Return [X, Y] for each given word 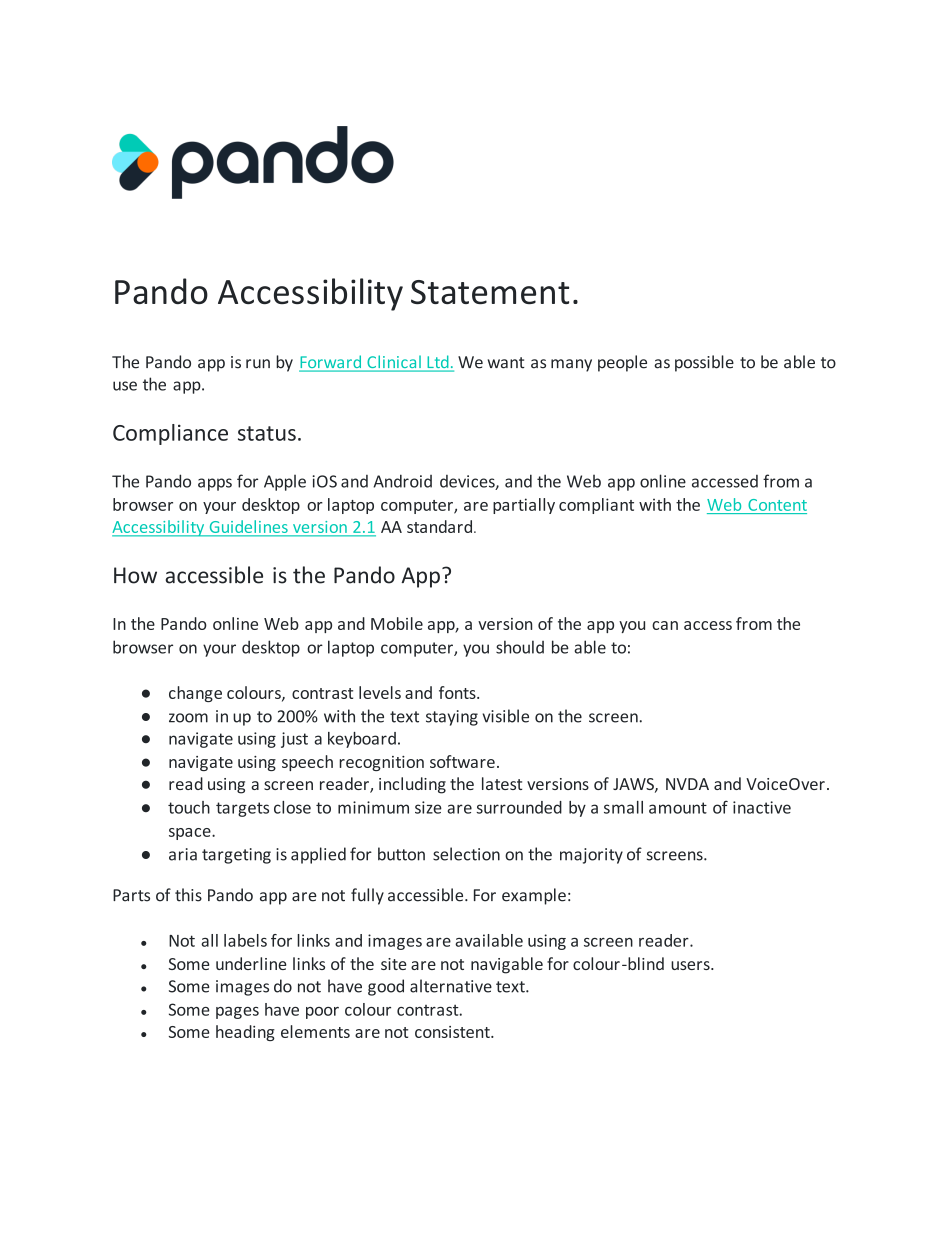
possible [704, 363]
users [691, 965]
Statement [490, 292]
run [258, 364]
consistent [453, 1032]
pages [237, 1013]
